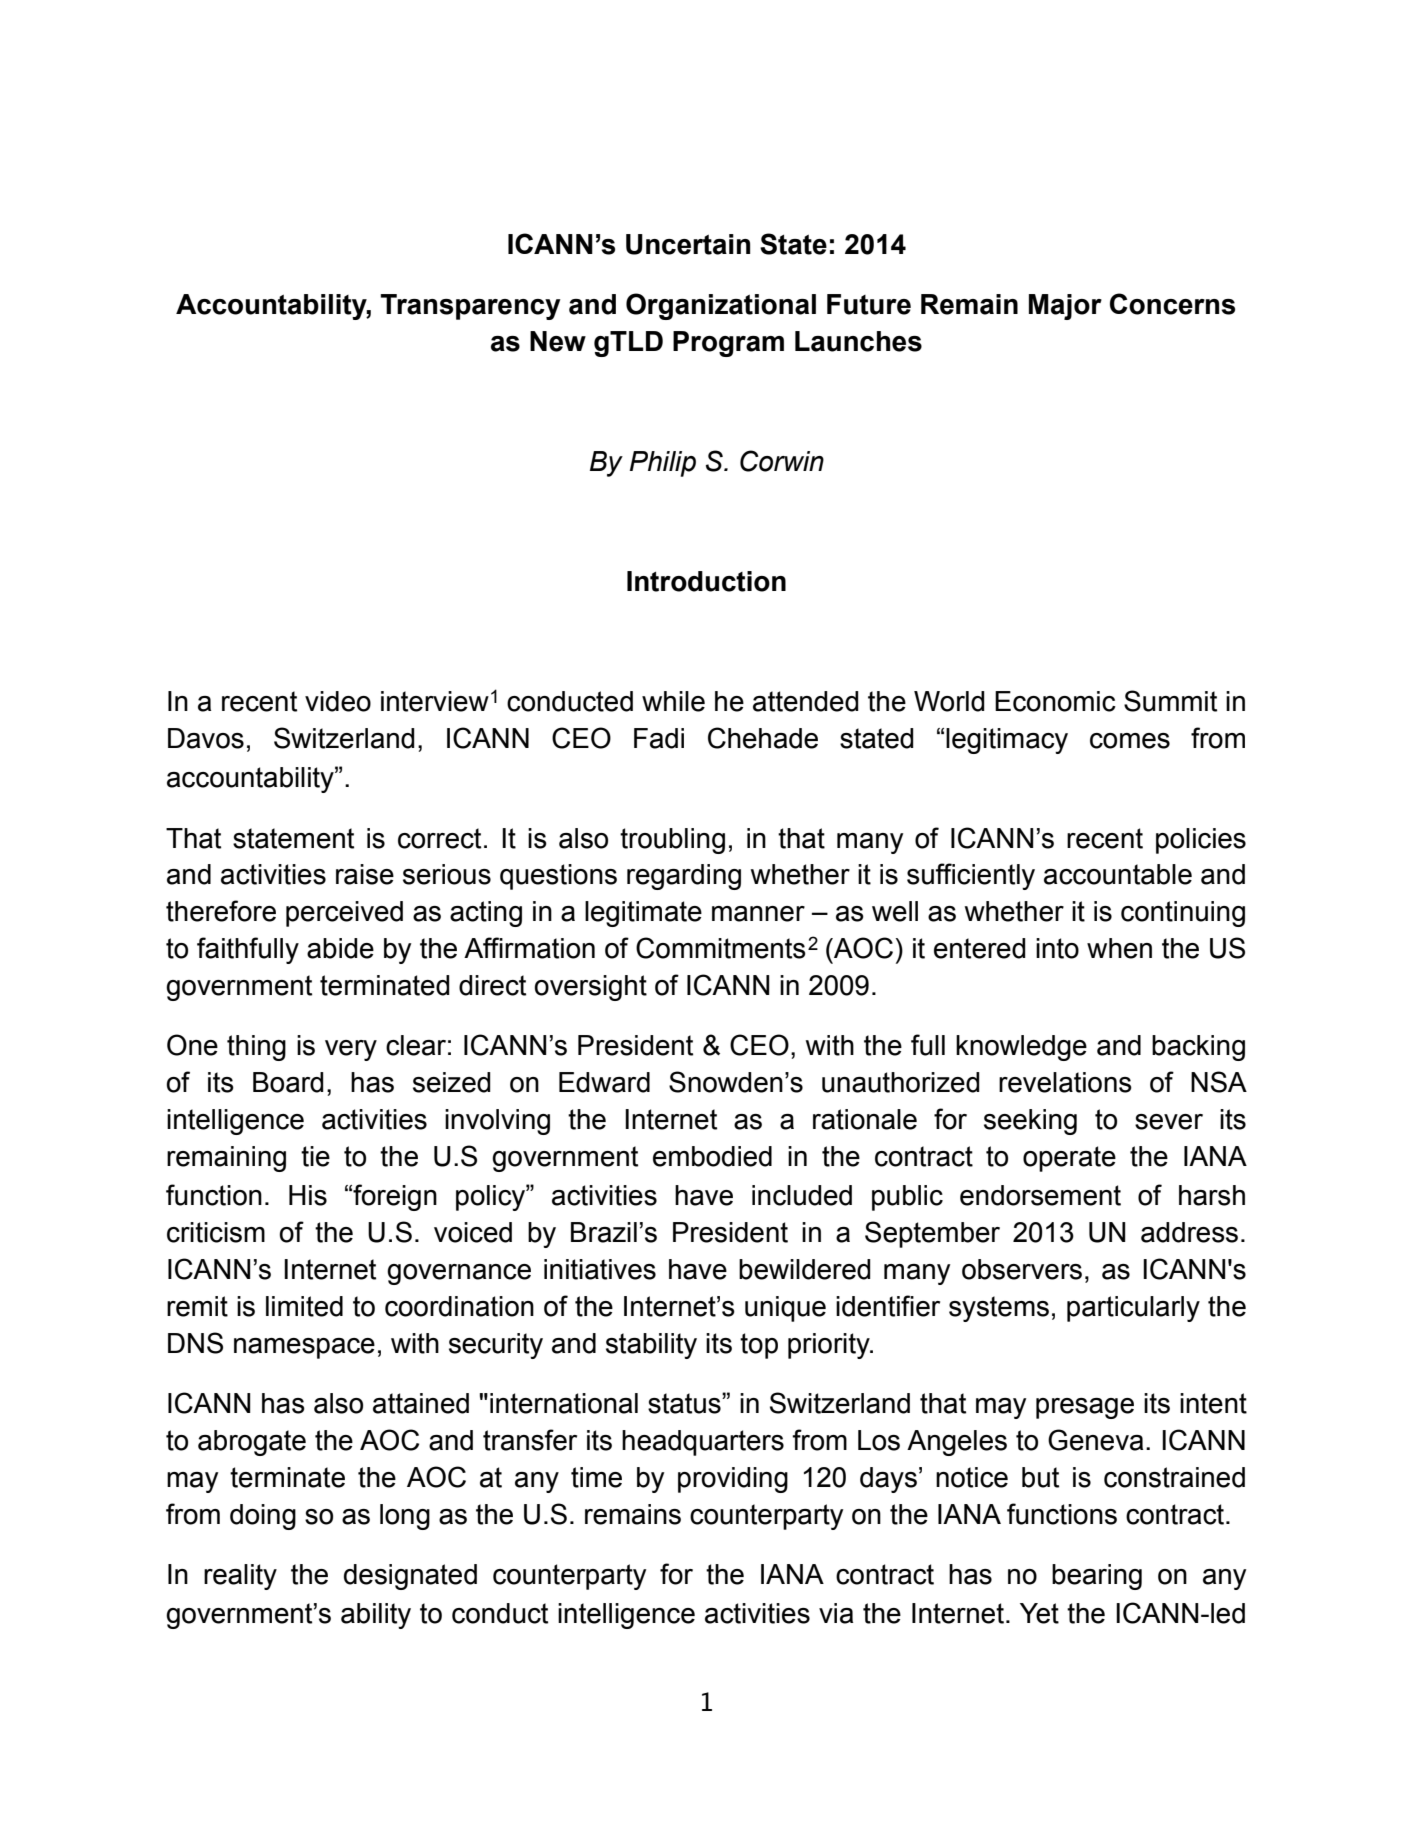  I want to click on bearing, so click(1097, 1577).
